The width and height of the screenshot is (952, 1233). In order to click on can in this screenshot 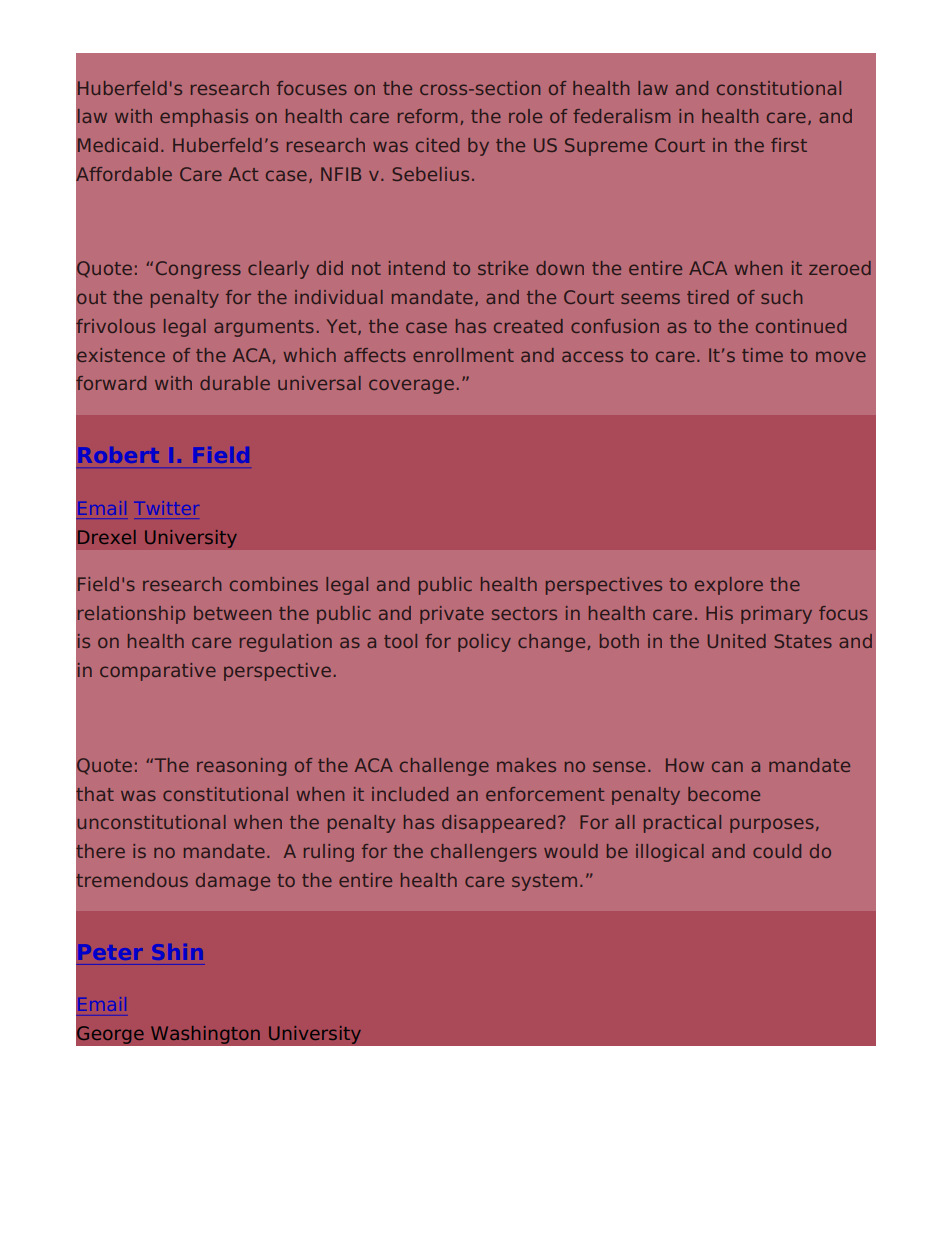, I will do `click(727, 766)`.
